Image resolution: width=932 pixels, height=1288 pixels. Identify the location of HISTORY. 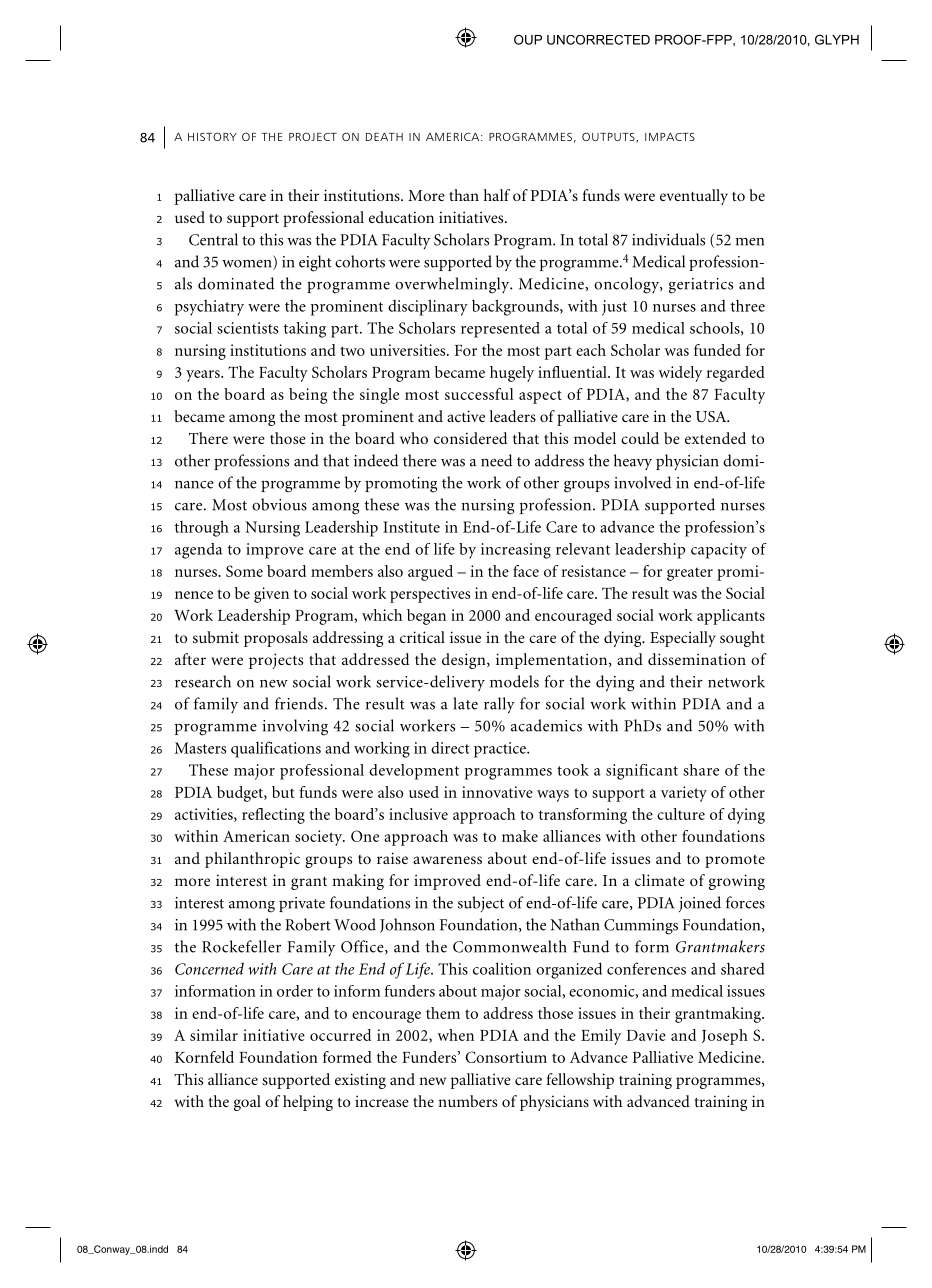
(212, 136).
